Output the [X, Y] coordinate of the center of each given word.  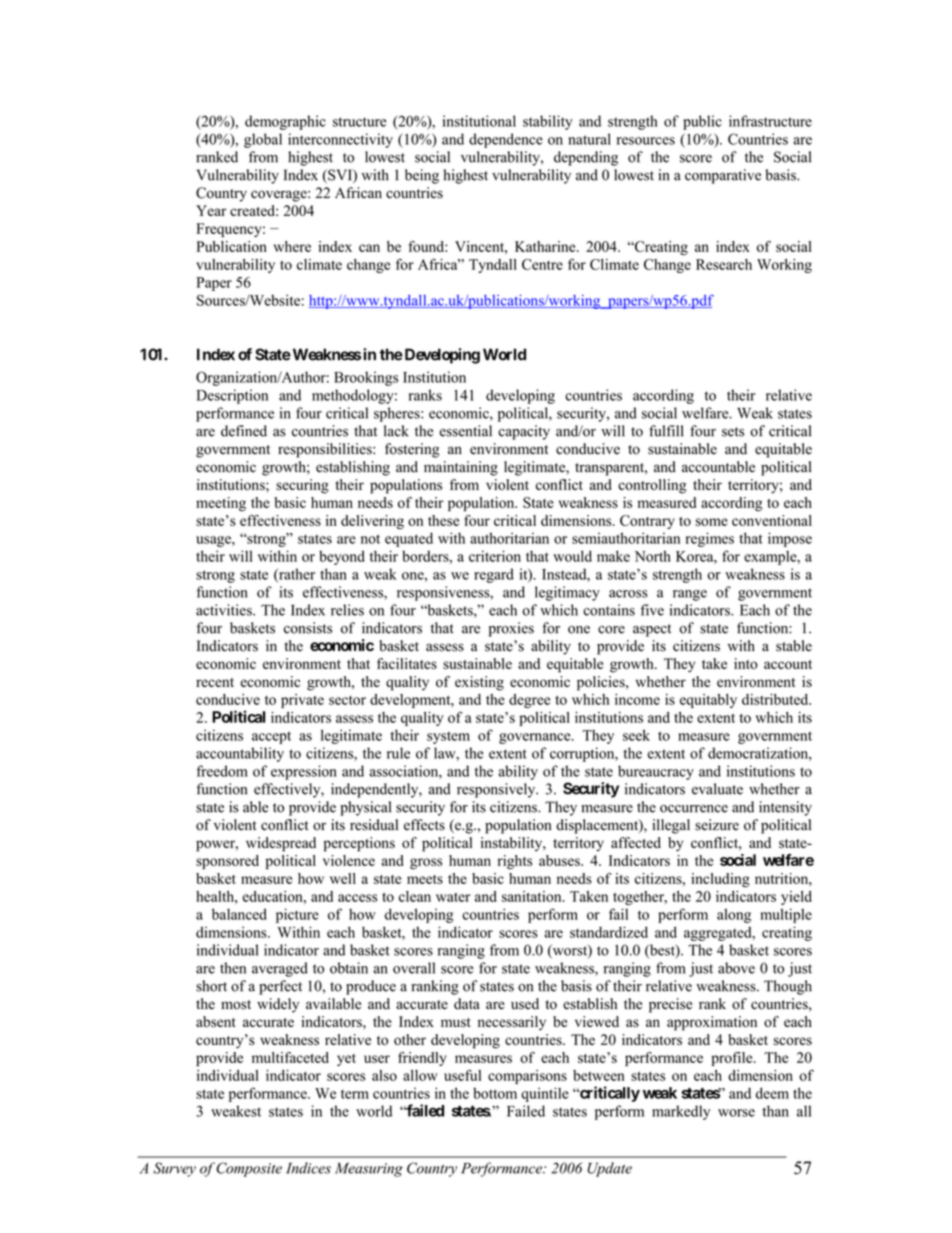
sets [733, 432]
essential [465, 431]
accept [271, 737]
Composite [249, 1169]
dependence [506, 140]
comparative [723, 176]
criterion [495, 556]
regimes [710, 539]
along [734, 915]
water [453, 897]
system [448, 737]
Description [232, 396]
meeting [221, 504]
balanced [239, 914]
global [263, 140]
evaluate [717, 789]
